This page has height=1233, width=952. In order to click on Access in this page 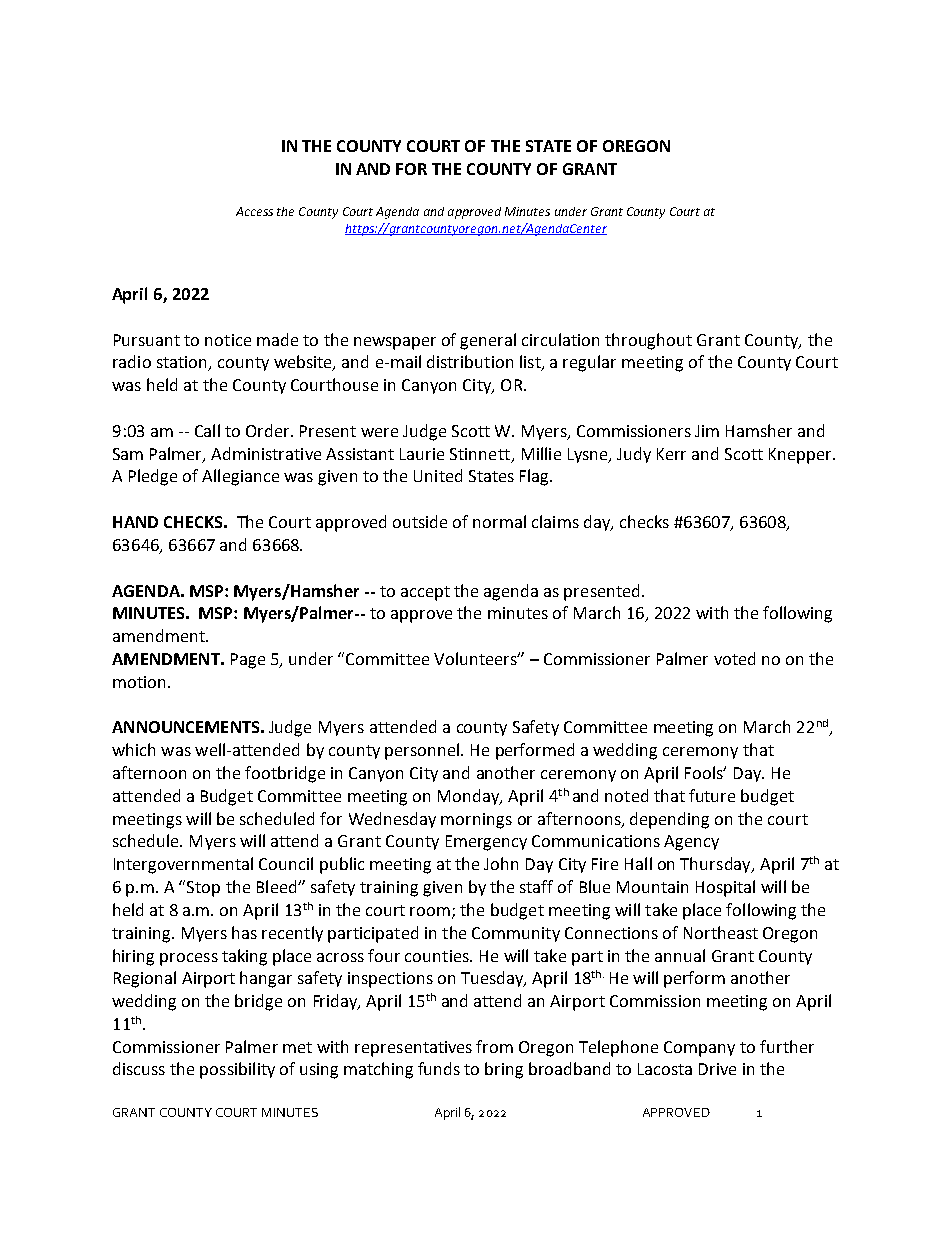, I will do `click(254, 211)`.
